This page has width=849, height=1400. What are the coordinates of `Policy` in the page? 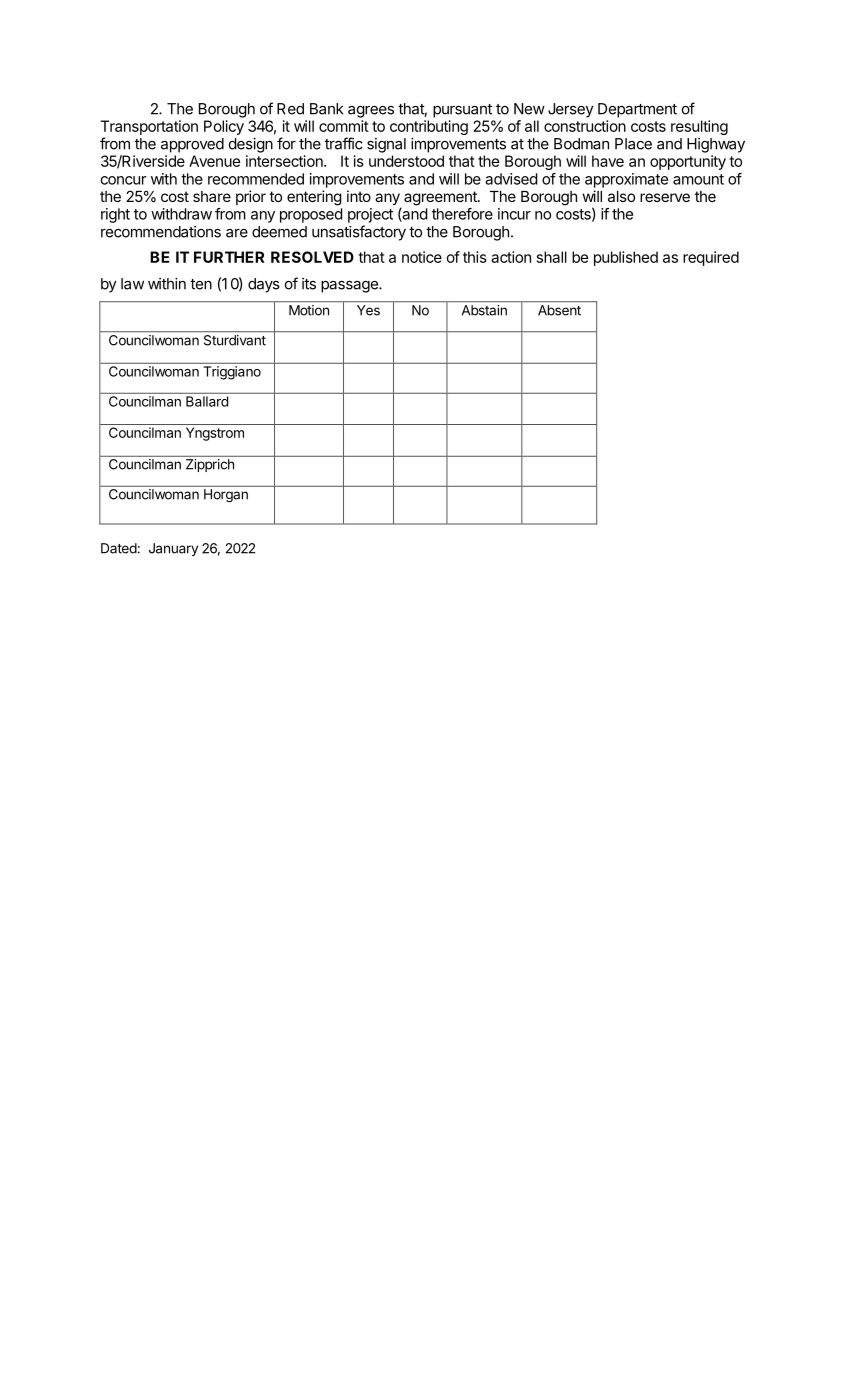 It's located at (224, 127).
